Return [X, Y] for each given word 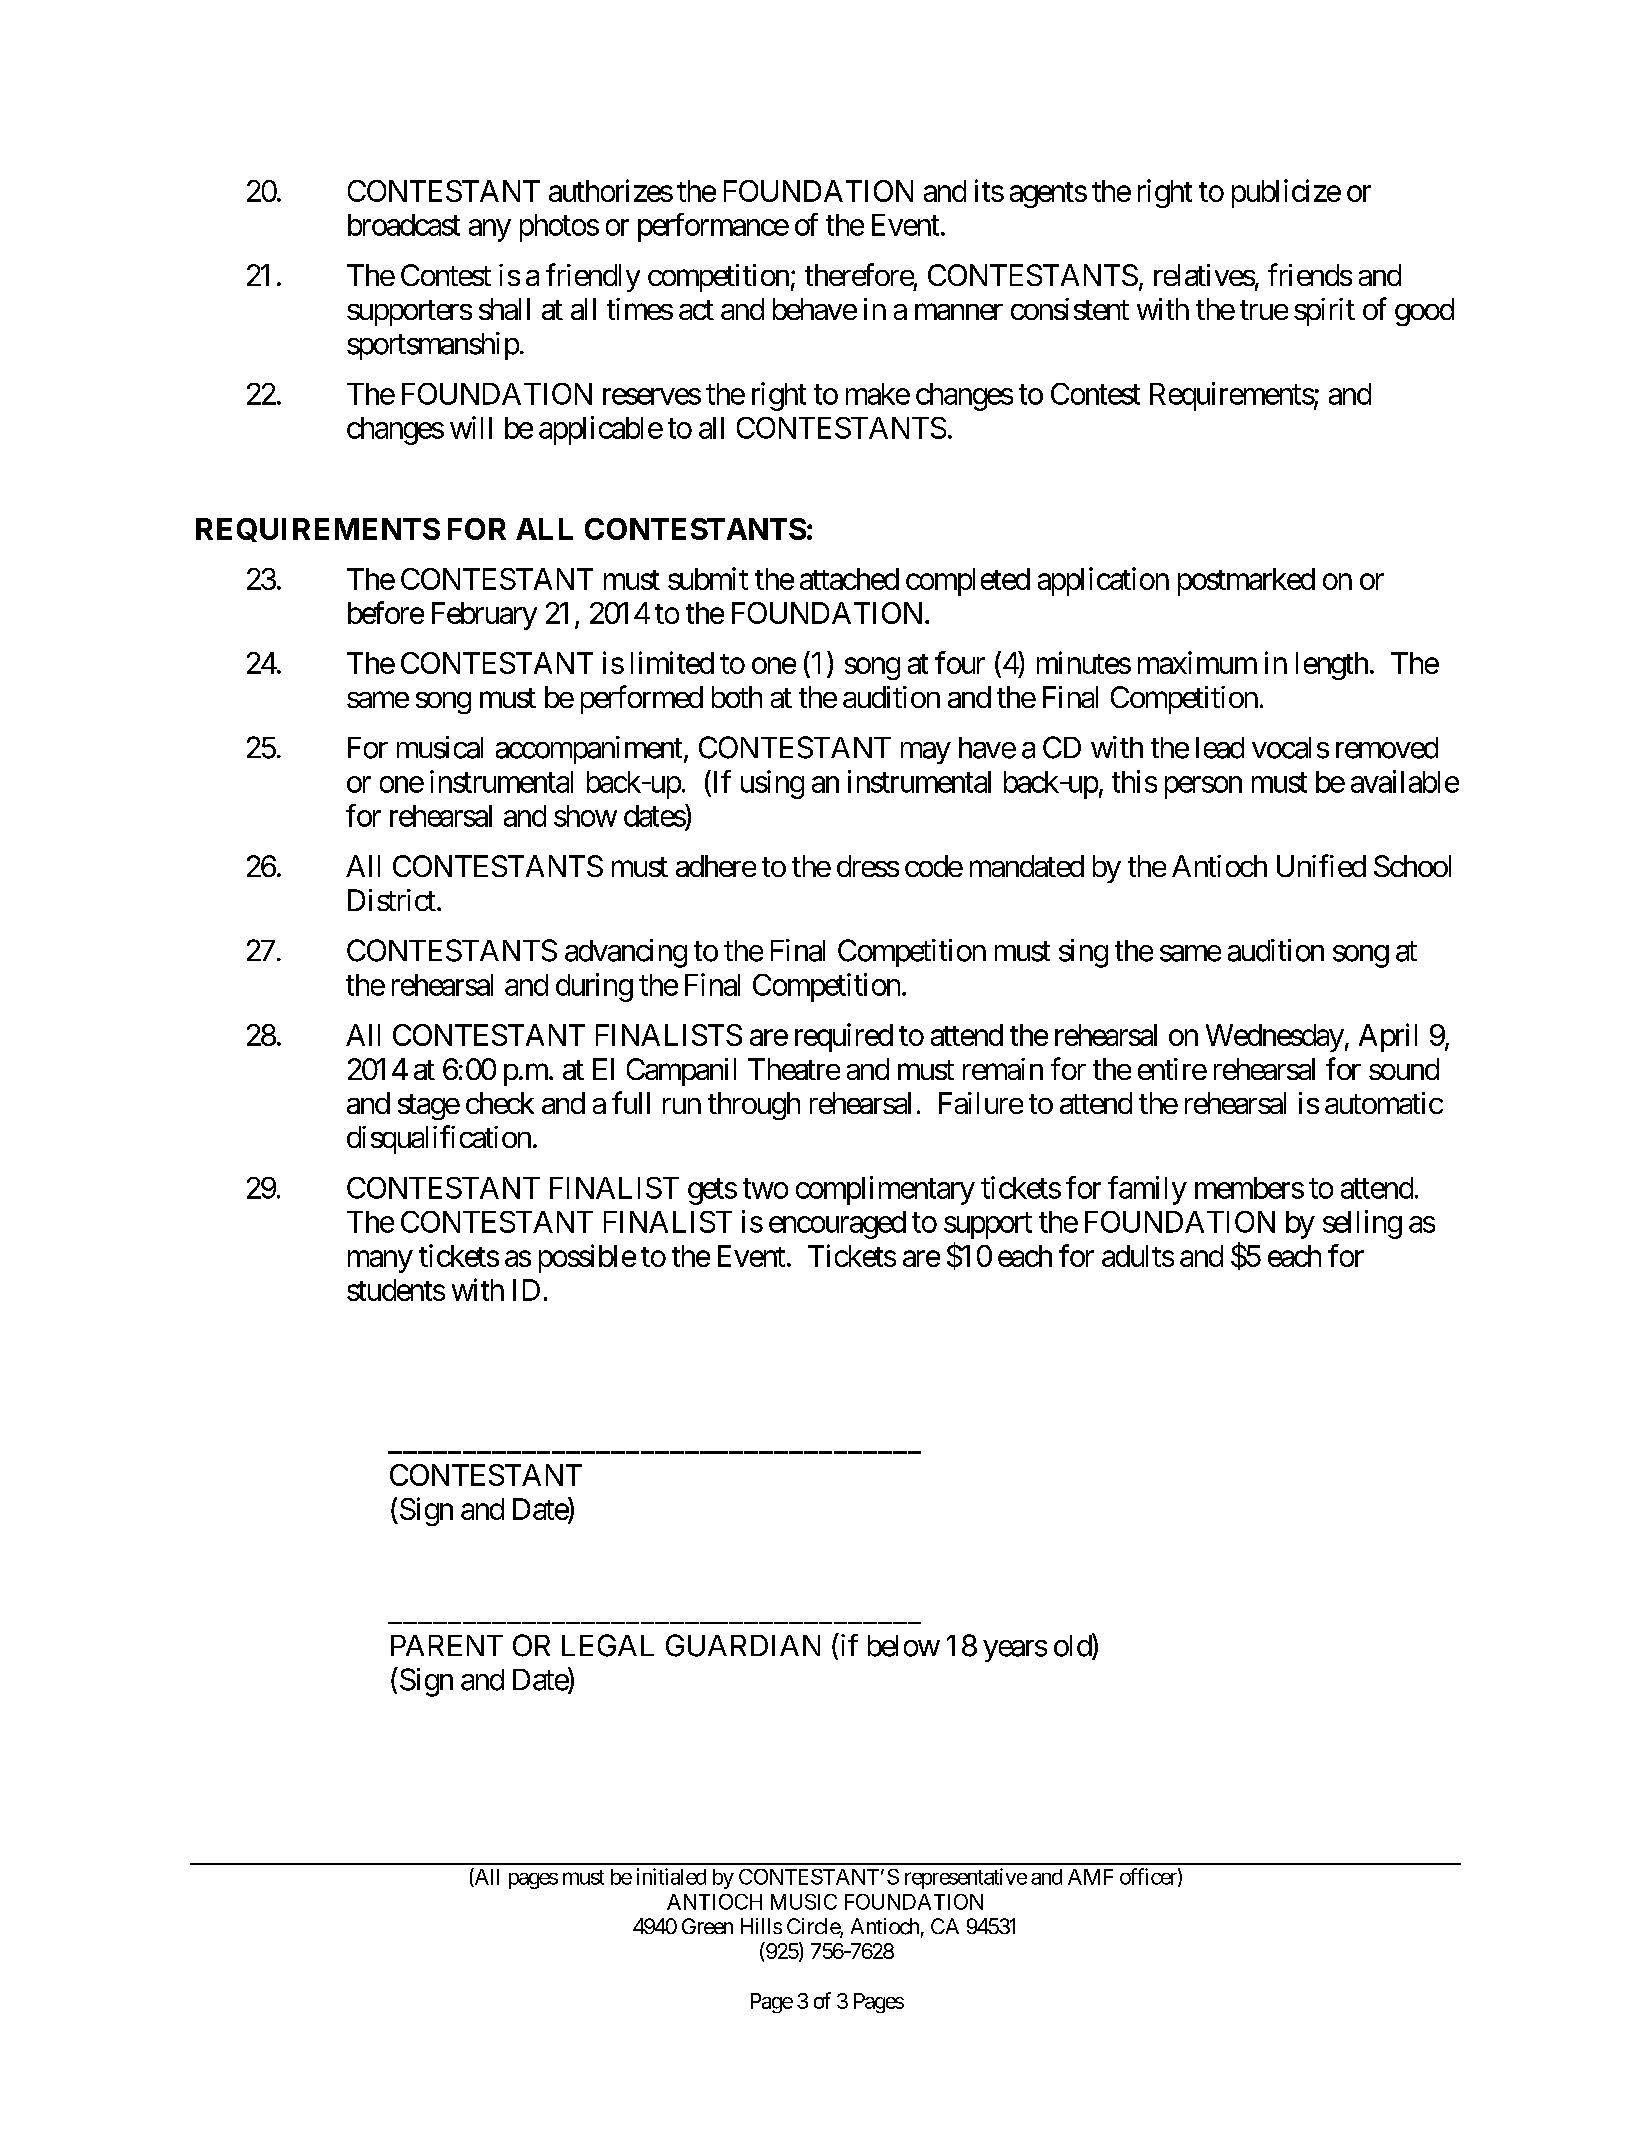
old [1073, 1646]
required [844, 1037]
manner [959, 312]
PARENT [447, 1645]
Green [707, 1926]
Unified [1321, 865]
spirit [1324, 312]
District [392, 900]
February [484, 616]
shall [504, 309]
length [1332, 666]
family [1147, 1190]
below [904, 1646]
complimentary [885, 1190]
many [380, 1262]
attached [849, 579]
